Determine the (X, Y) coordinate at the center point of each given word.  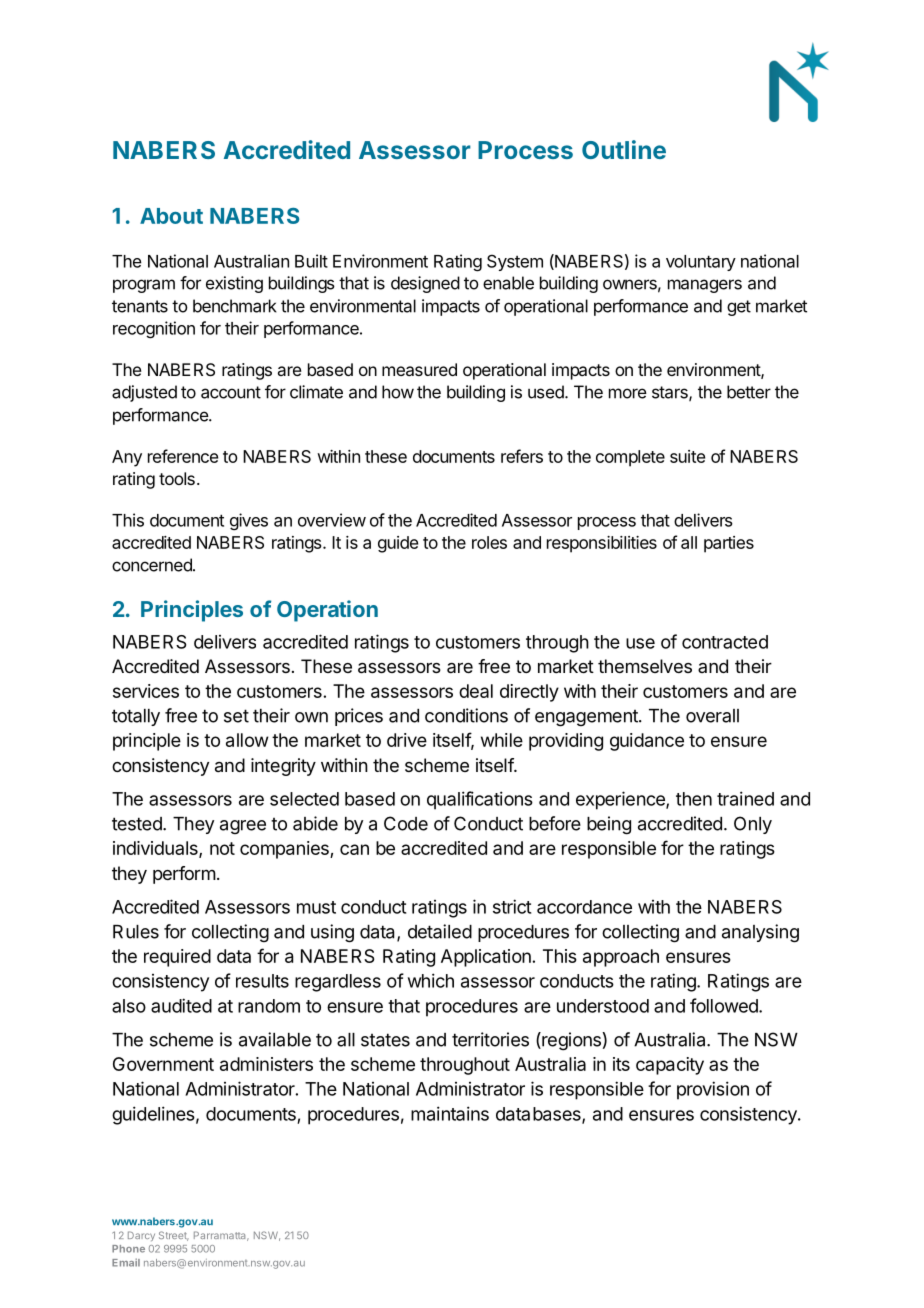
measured (419, 369)
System (515, 262)
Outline (624, 149)
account (231, 392)
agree (243, 827)
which (431, 980)
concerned (153, 565)
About (171, 216)
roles (489, 542)
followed (725, 1005)
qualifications (480, 800)
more (628, 393)
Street (174, 1236)
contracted (725, 642)
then (694, 799)
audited (181, 1005)
